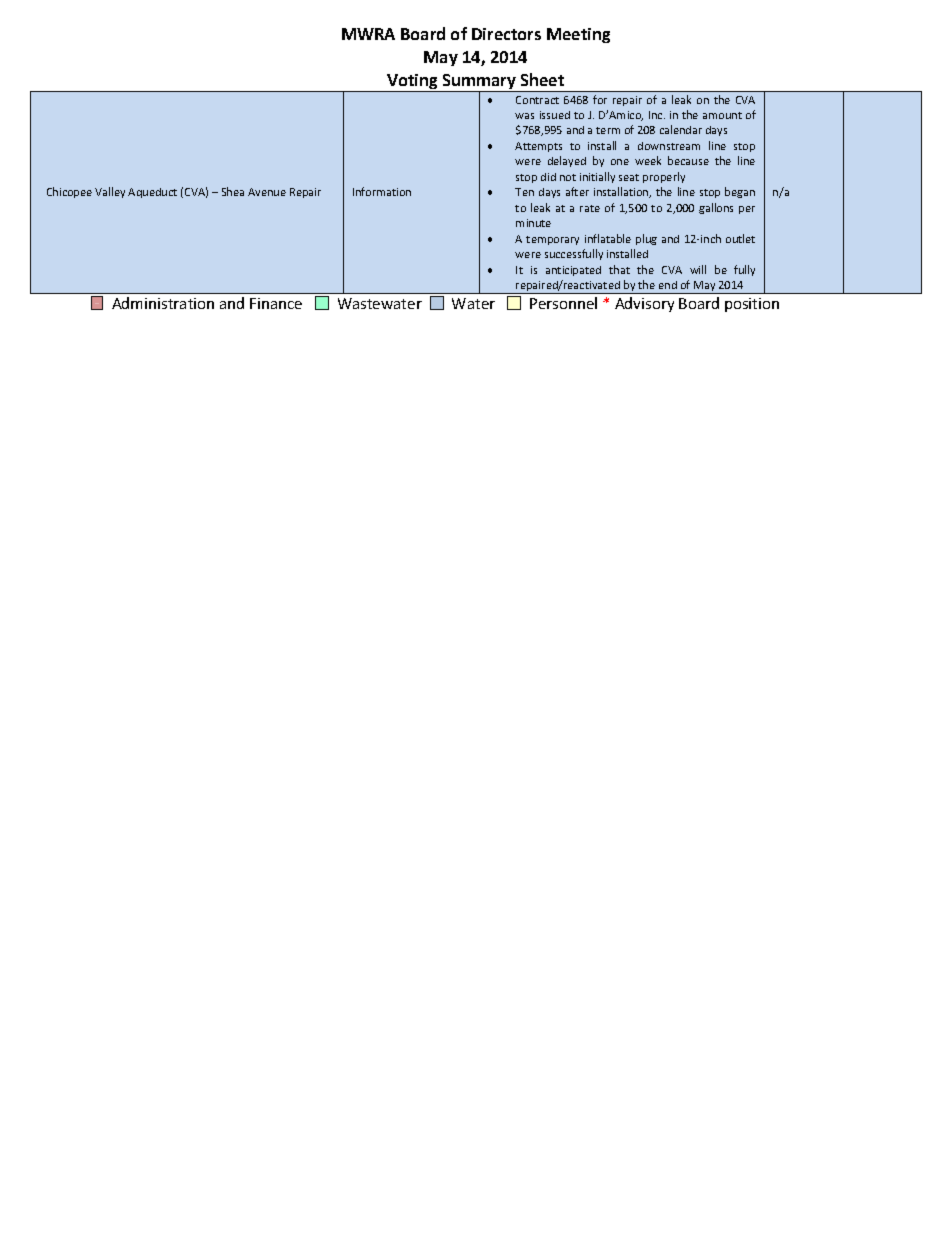 The image size is (952, 1233). I want to click on Directors, so click(506, 34).
